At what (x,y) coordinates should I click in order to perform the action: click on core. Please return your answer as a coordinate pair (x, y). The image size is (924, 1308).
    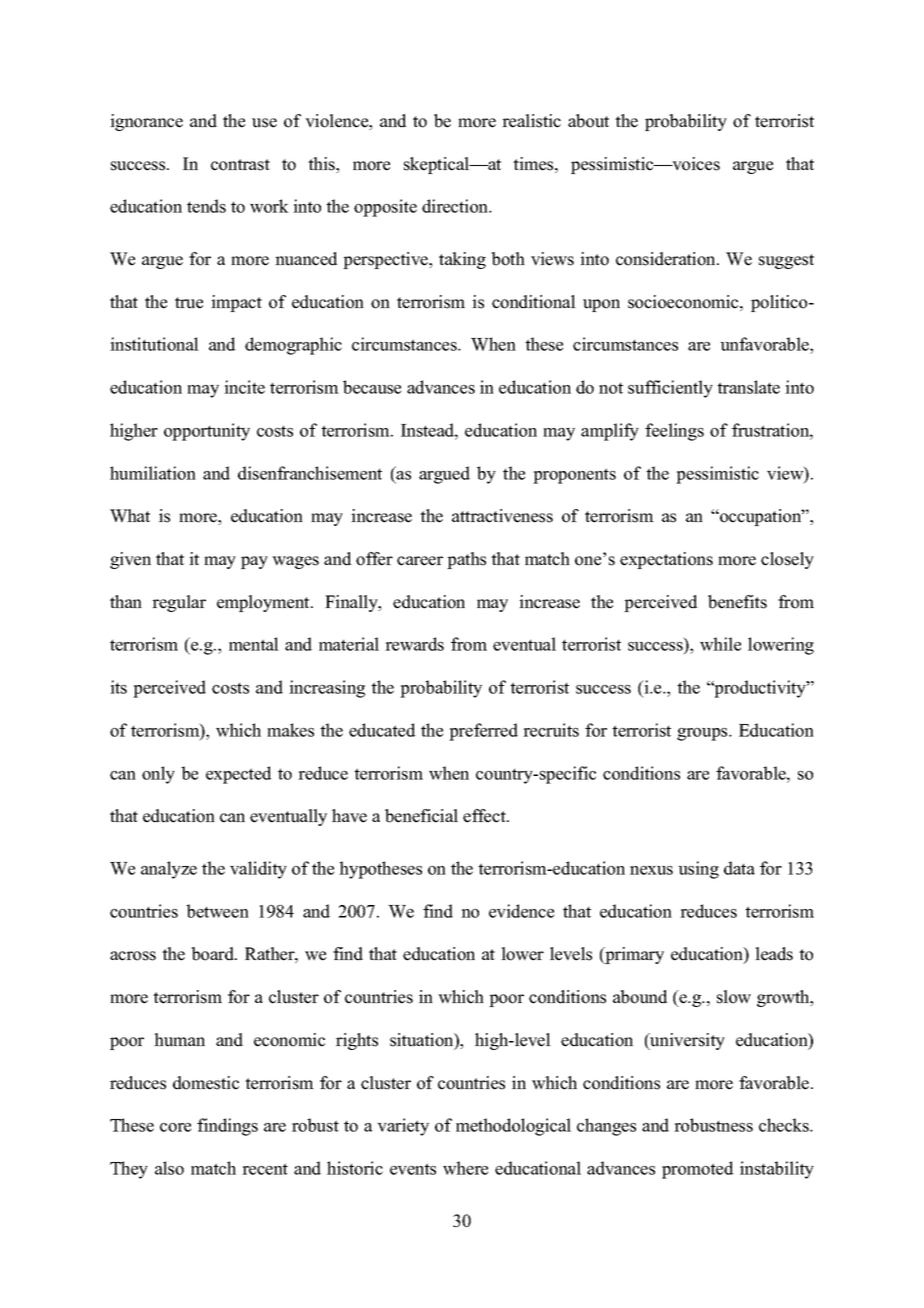
    Looking at the image, I should click on (175, 1127).
